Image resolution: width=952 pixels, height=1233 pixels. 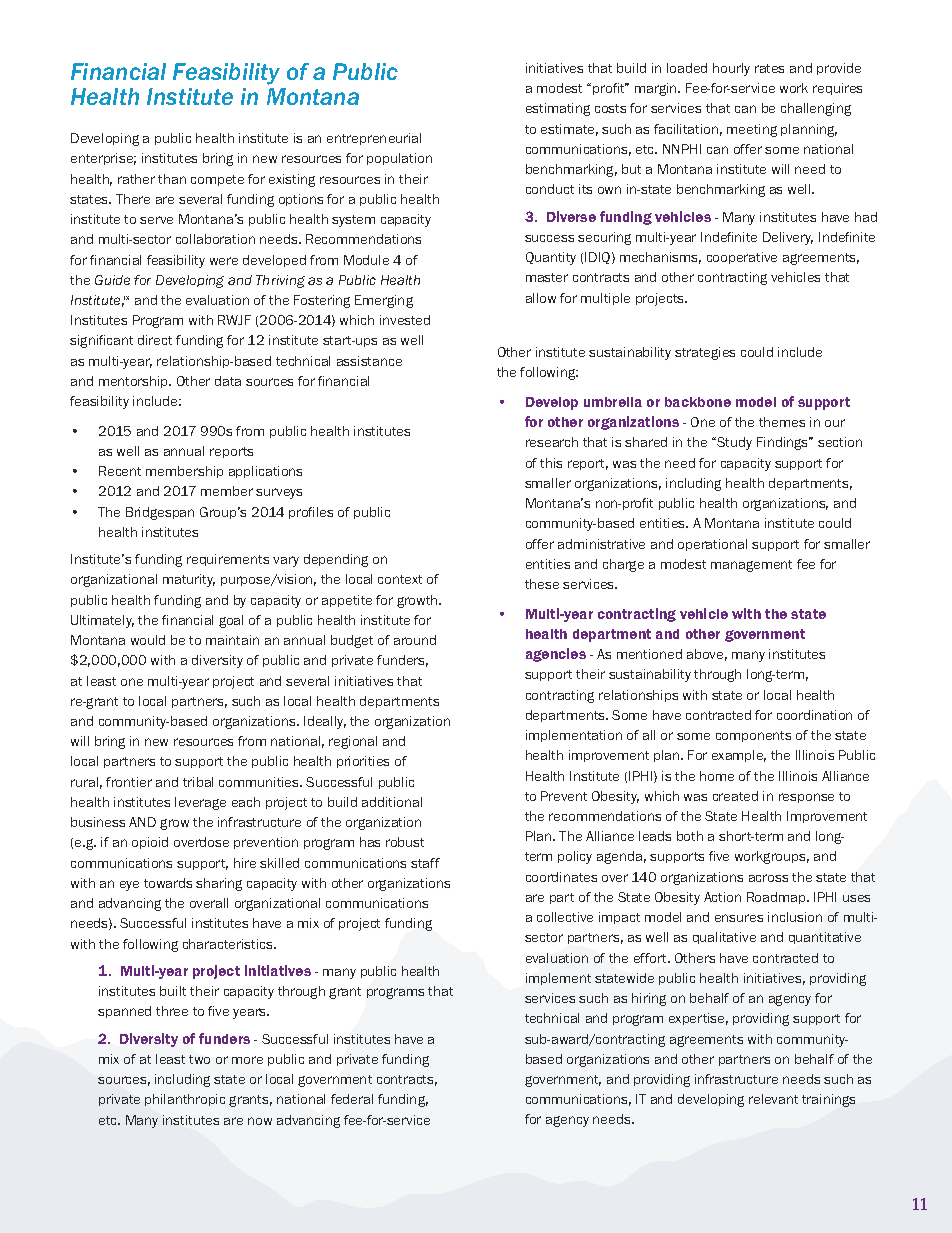 What do you see at coordinates (751, 566) in the screenshot?
I see `management` at bounding box center [751, 566].
